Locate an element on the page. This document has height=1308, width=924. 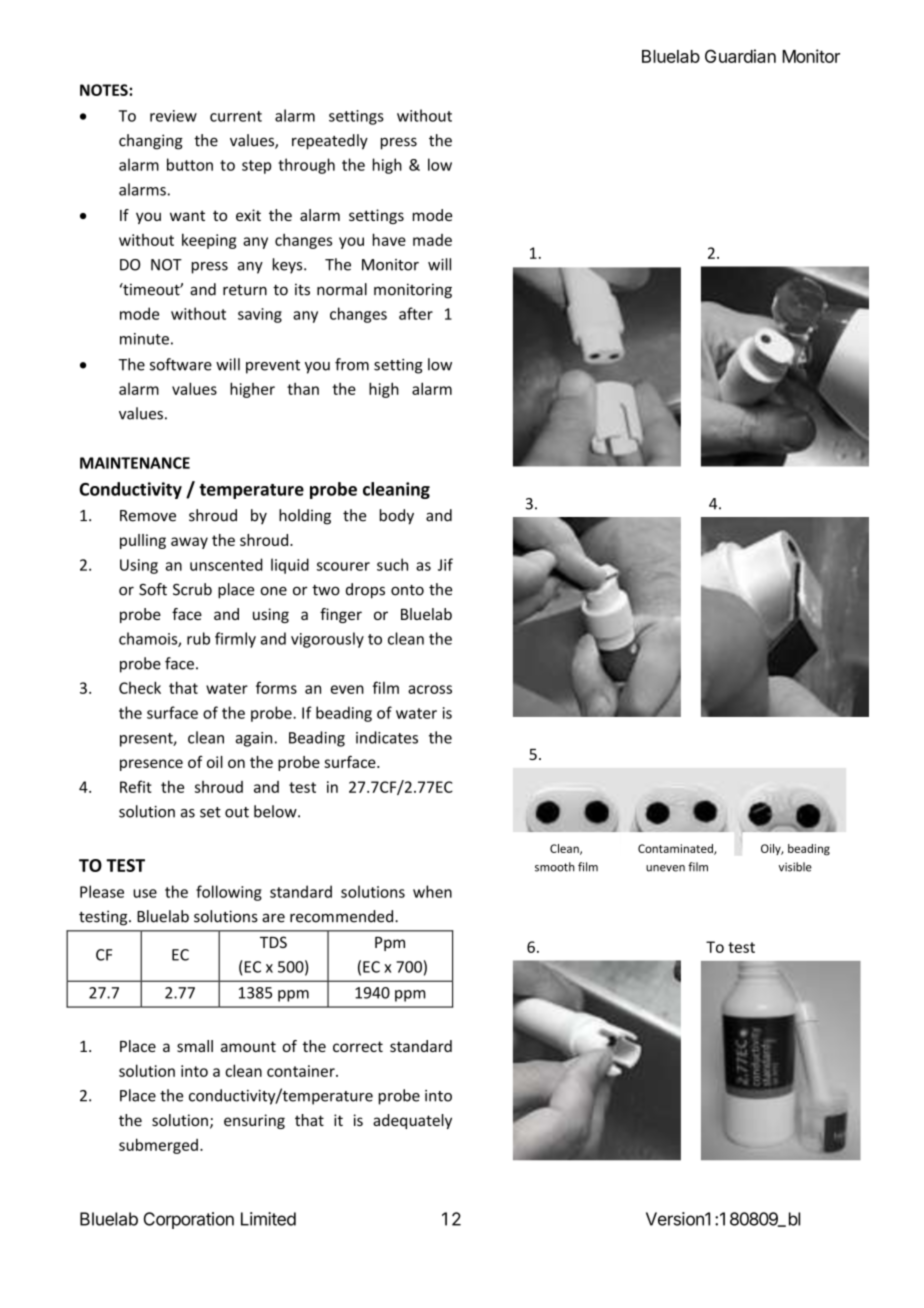
Refit is located at coordinates (136, 786).
